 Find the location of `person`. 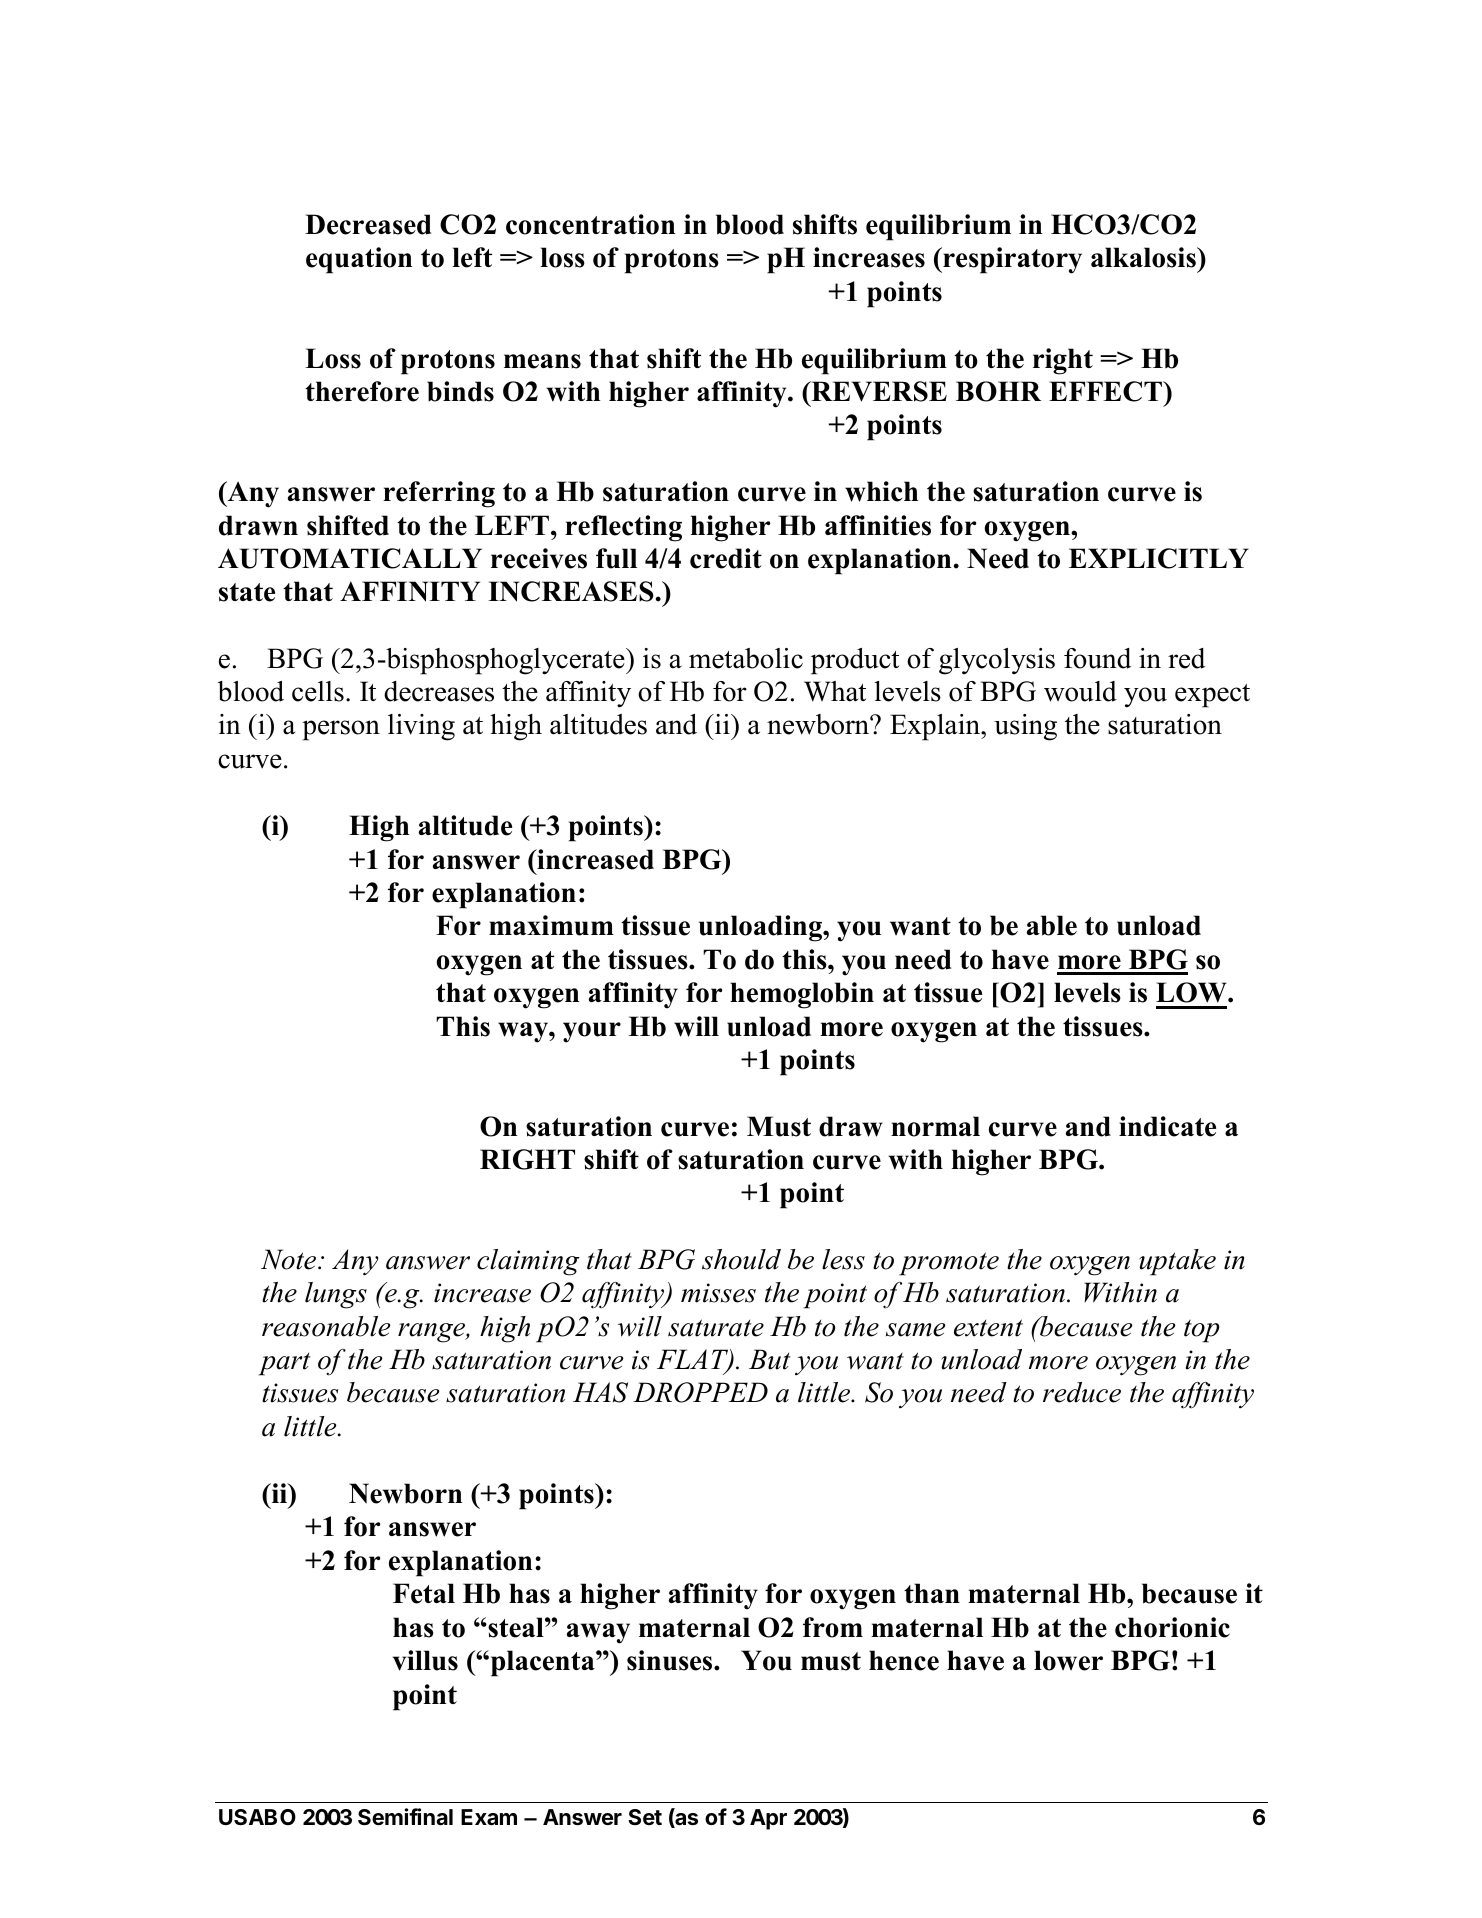

person is located at coordinates (341, 730).
